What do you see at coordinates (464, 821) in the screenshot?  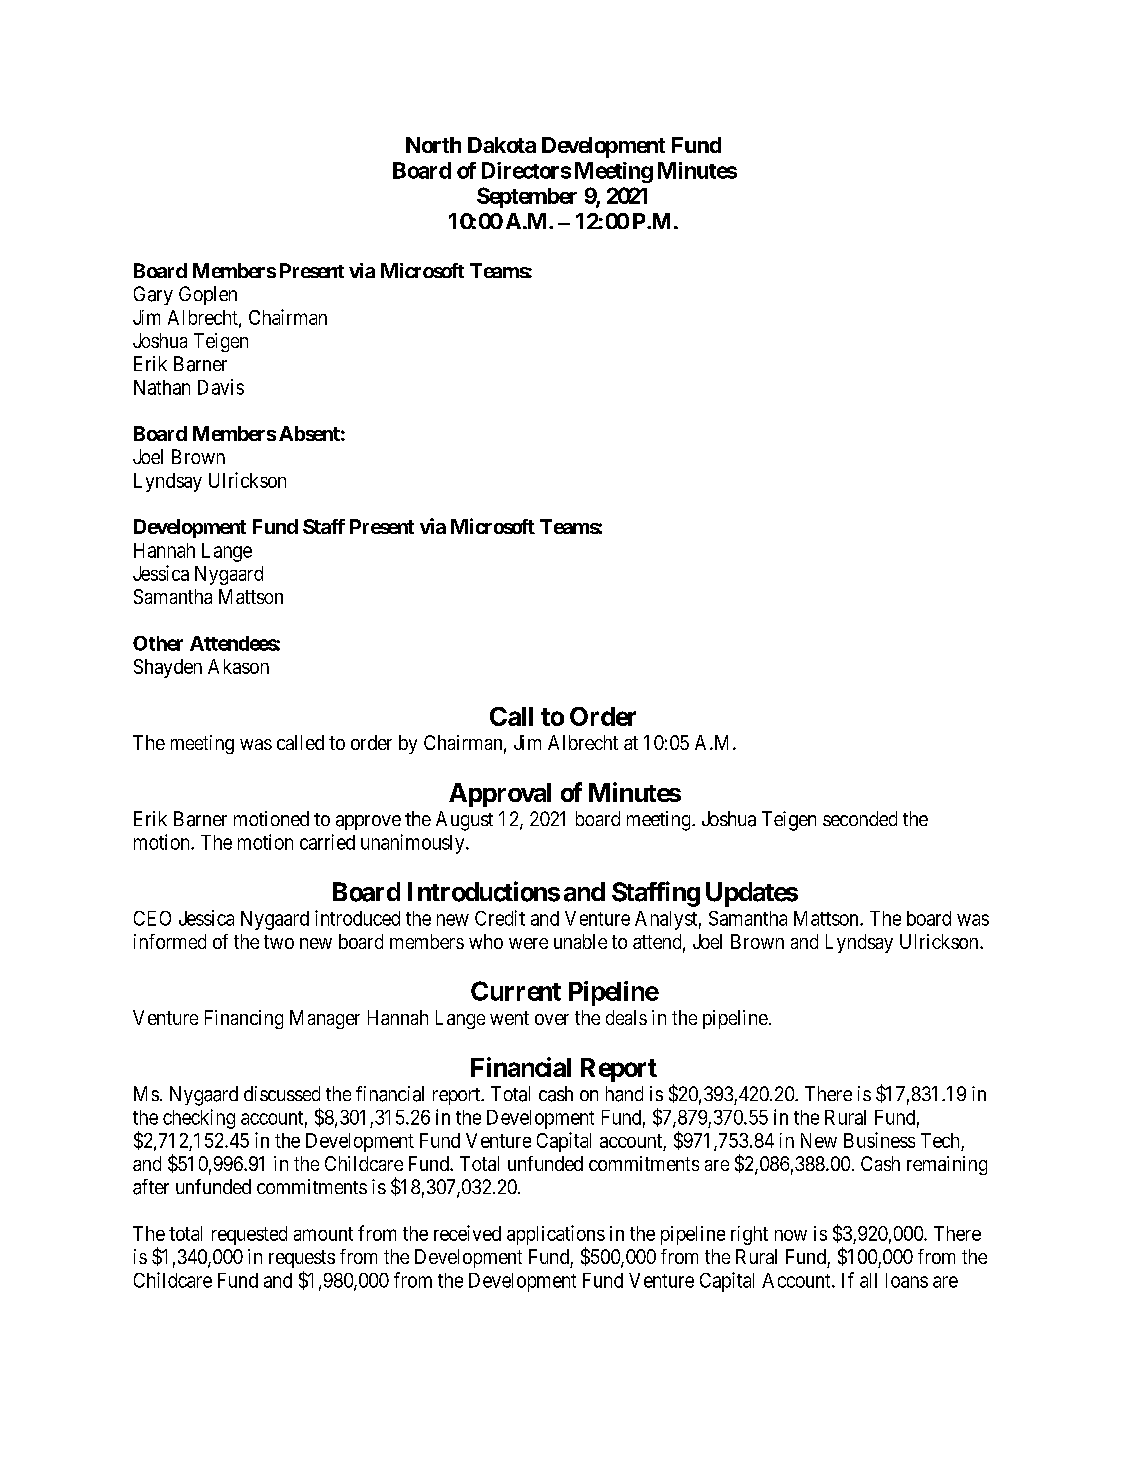 I see `August` at bounding box center [464, 821].
